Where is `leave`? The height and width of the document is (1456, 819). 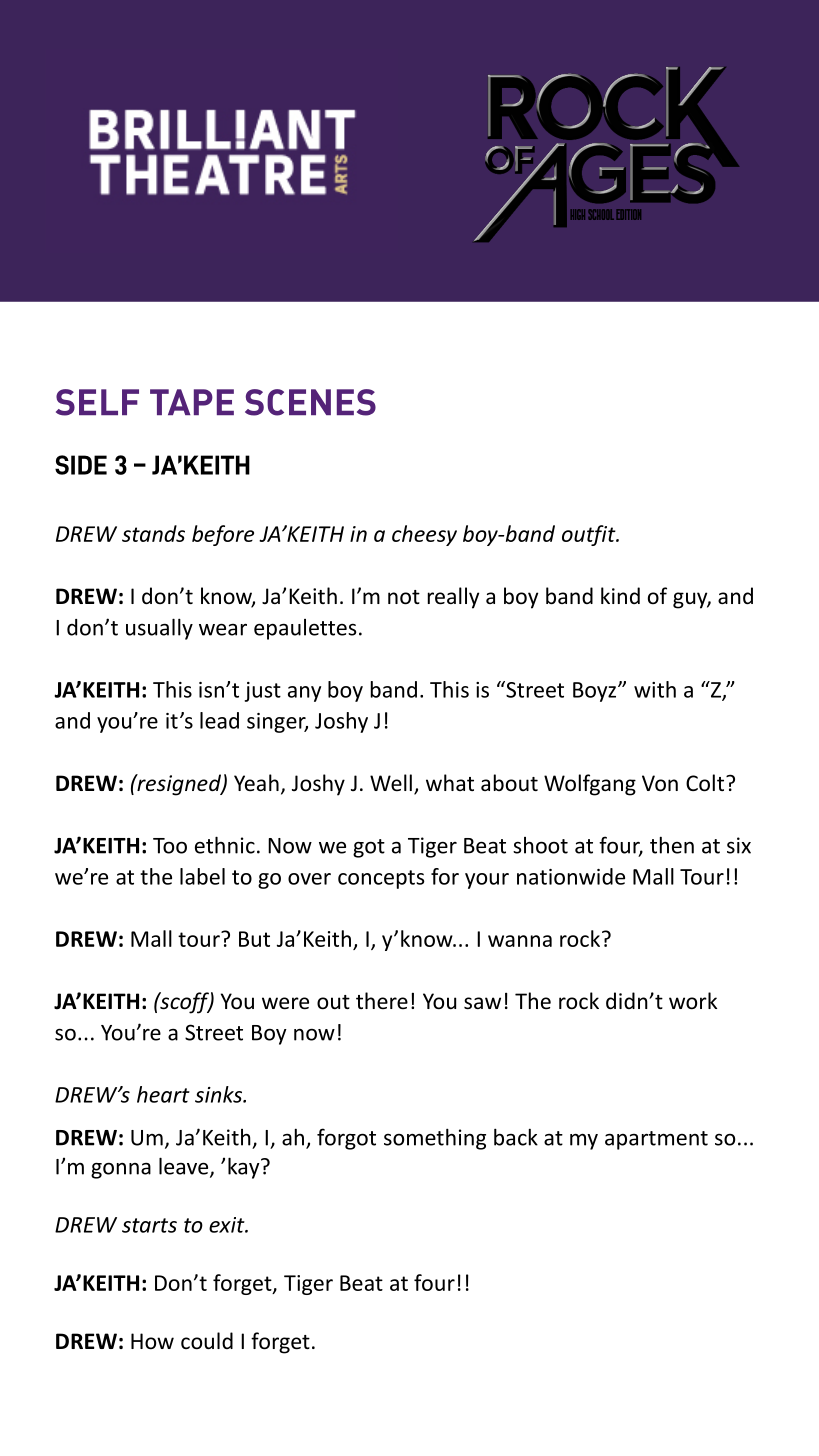 leave is located at coordinates (185, 1167).
